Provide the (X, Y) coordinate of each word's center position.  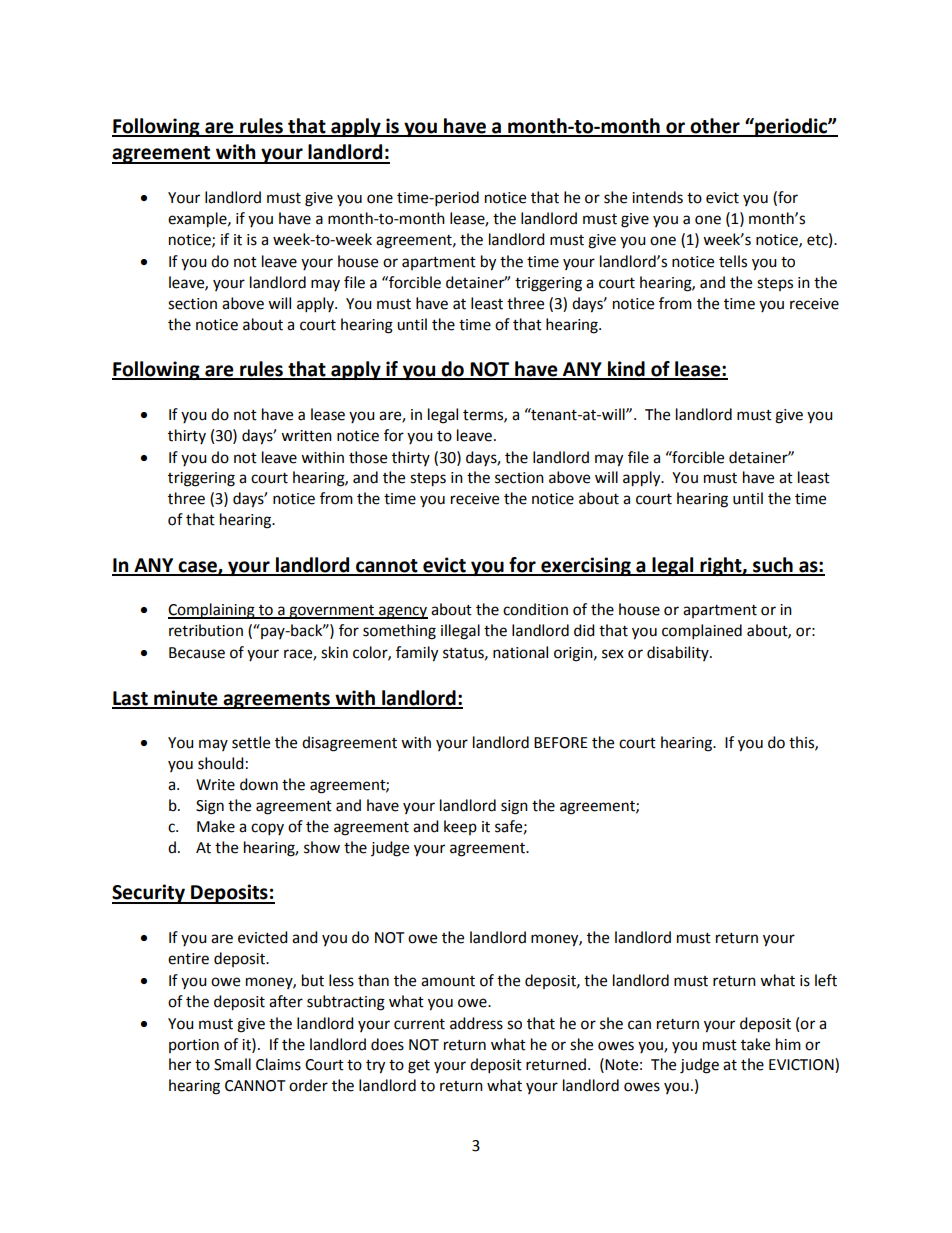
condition (535, 609)
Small (232, 1064)
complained (702, 632)
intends (657, 197)
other (715, 127)
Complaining (212, 611)
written (306, 436)
